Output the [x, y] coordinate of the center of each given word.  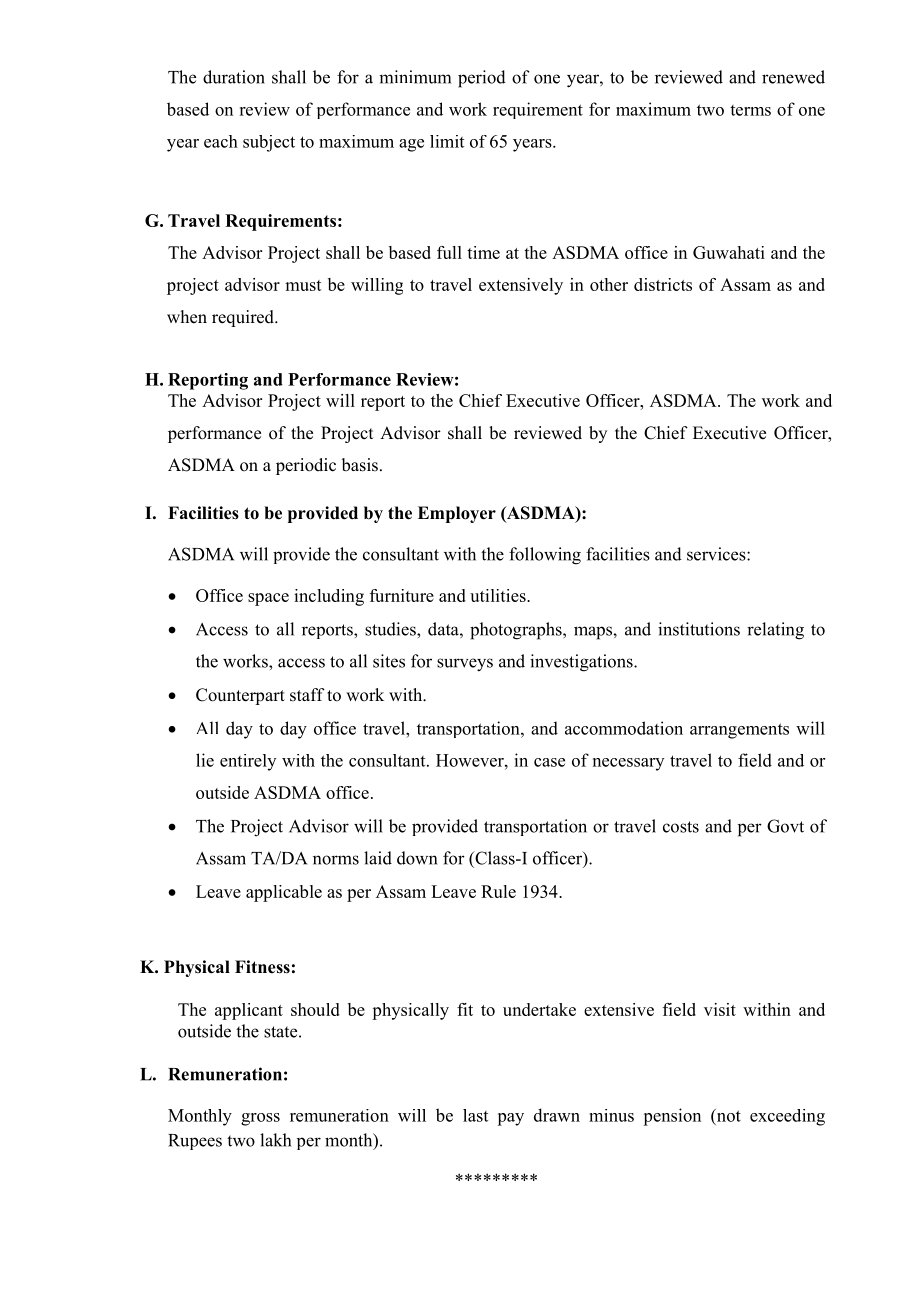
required [244, 318]
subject [269, 143]
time [483, 252]
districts [663, 284]
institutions [699, 629]
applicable [284, 893]
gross [260, 1119]
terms [750, 110]
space [268, 599]
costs [681, 827]
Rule [498, 891]
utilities [499, 595]
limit [447, 141]
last [475, 1115]
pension [672, 1117]
